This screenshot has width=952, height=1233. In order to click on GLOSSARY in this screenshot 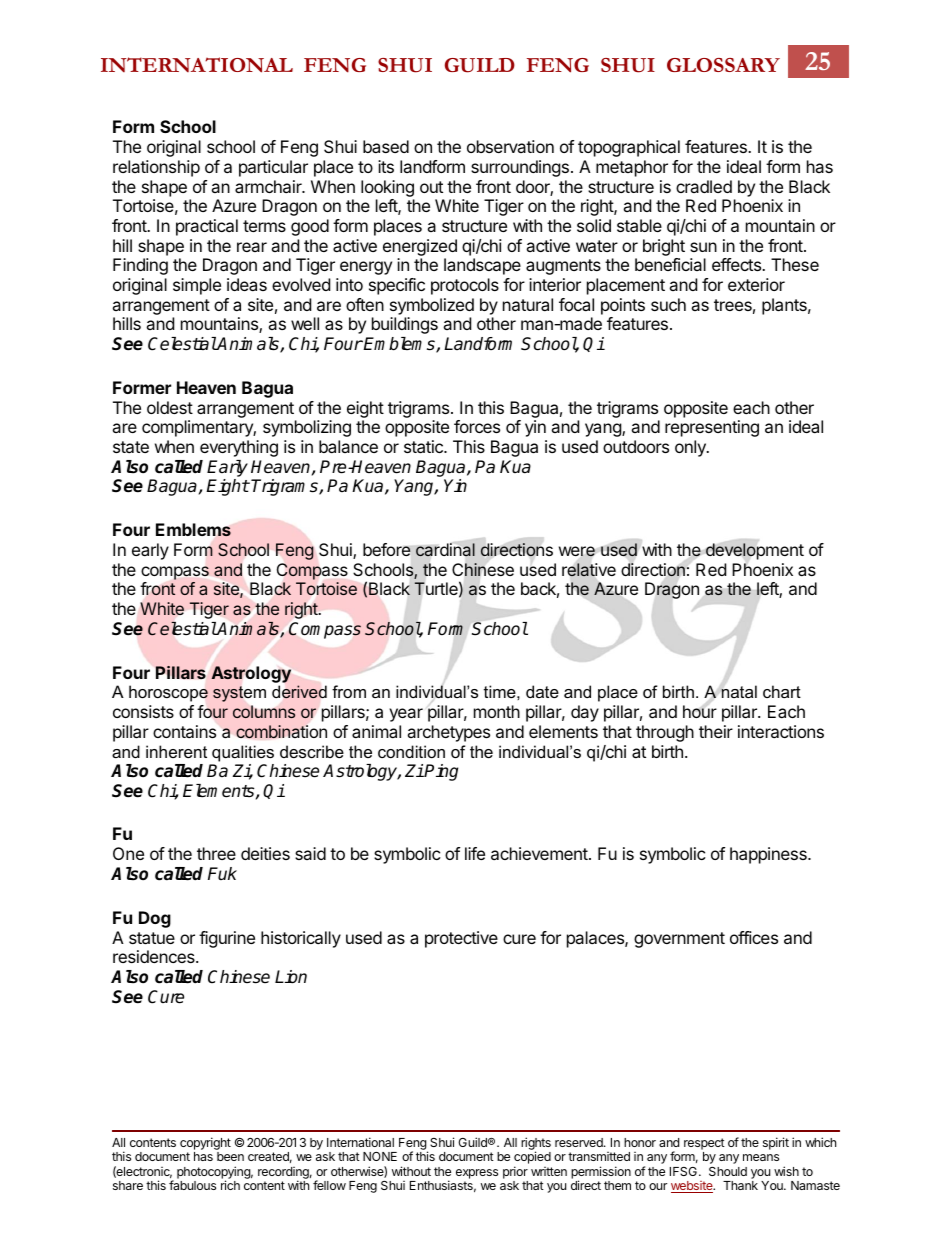, I will do `click(723, 65)`.
